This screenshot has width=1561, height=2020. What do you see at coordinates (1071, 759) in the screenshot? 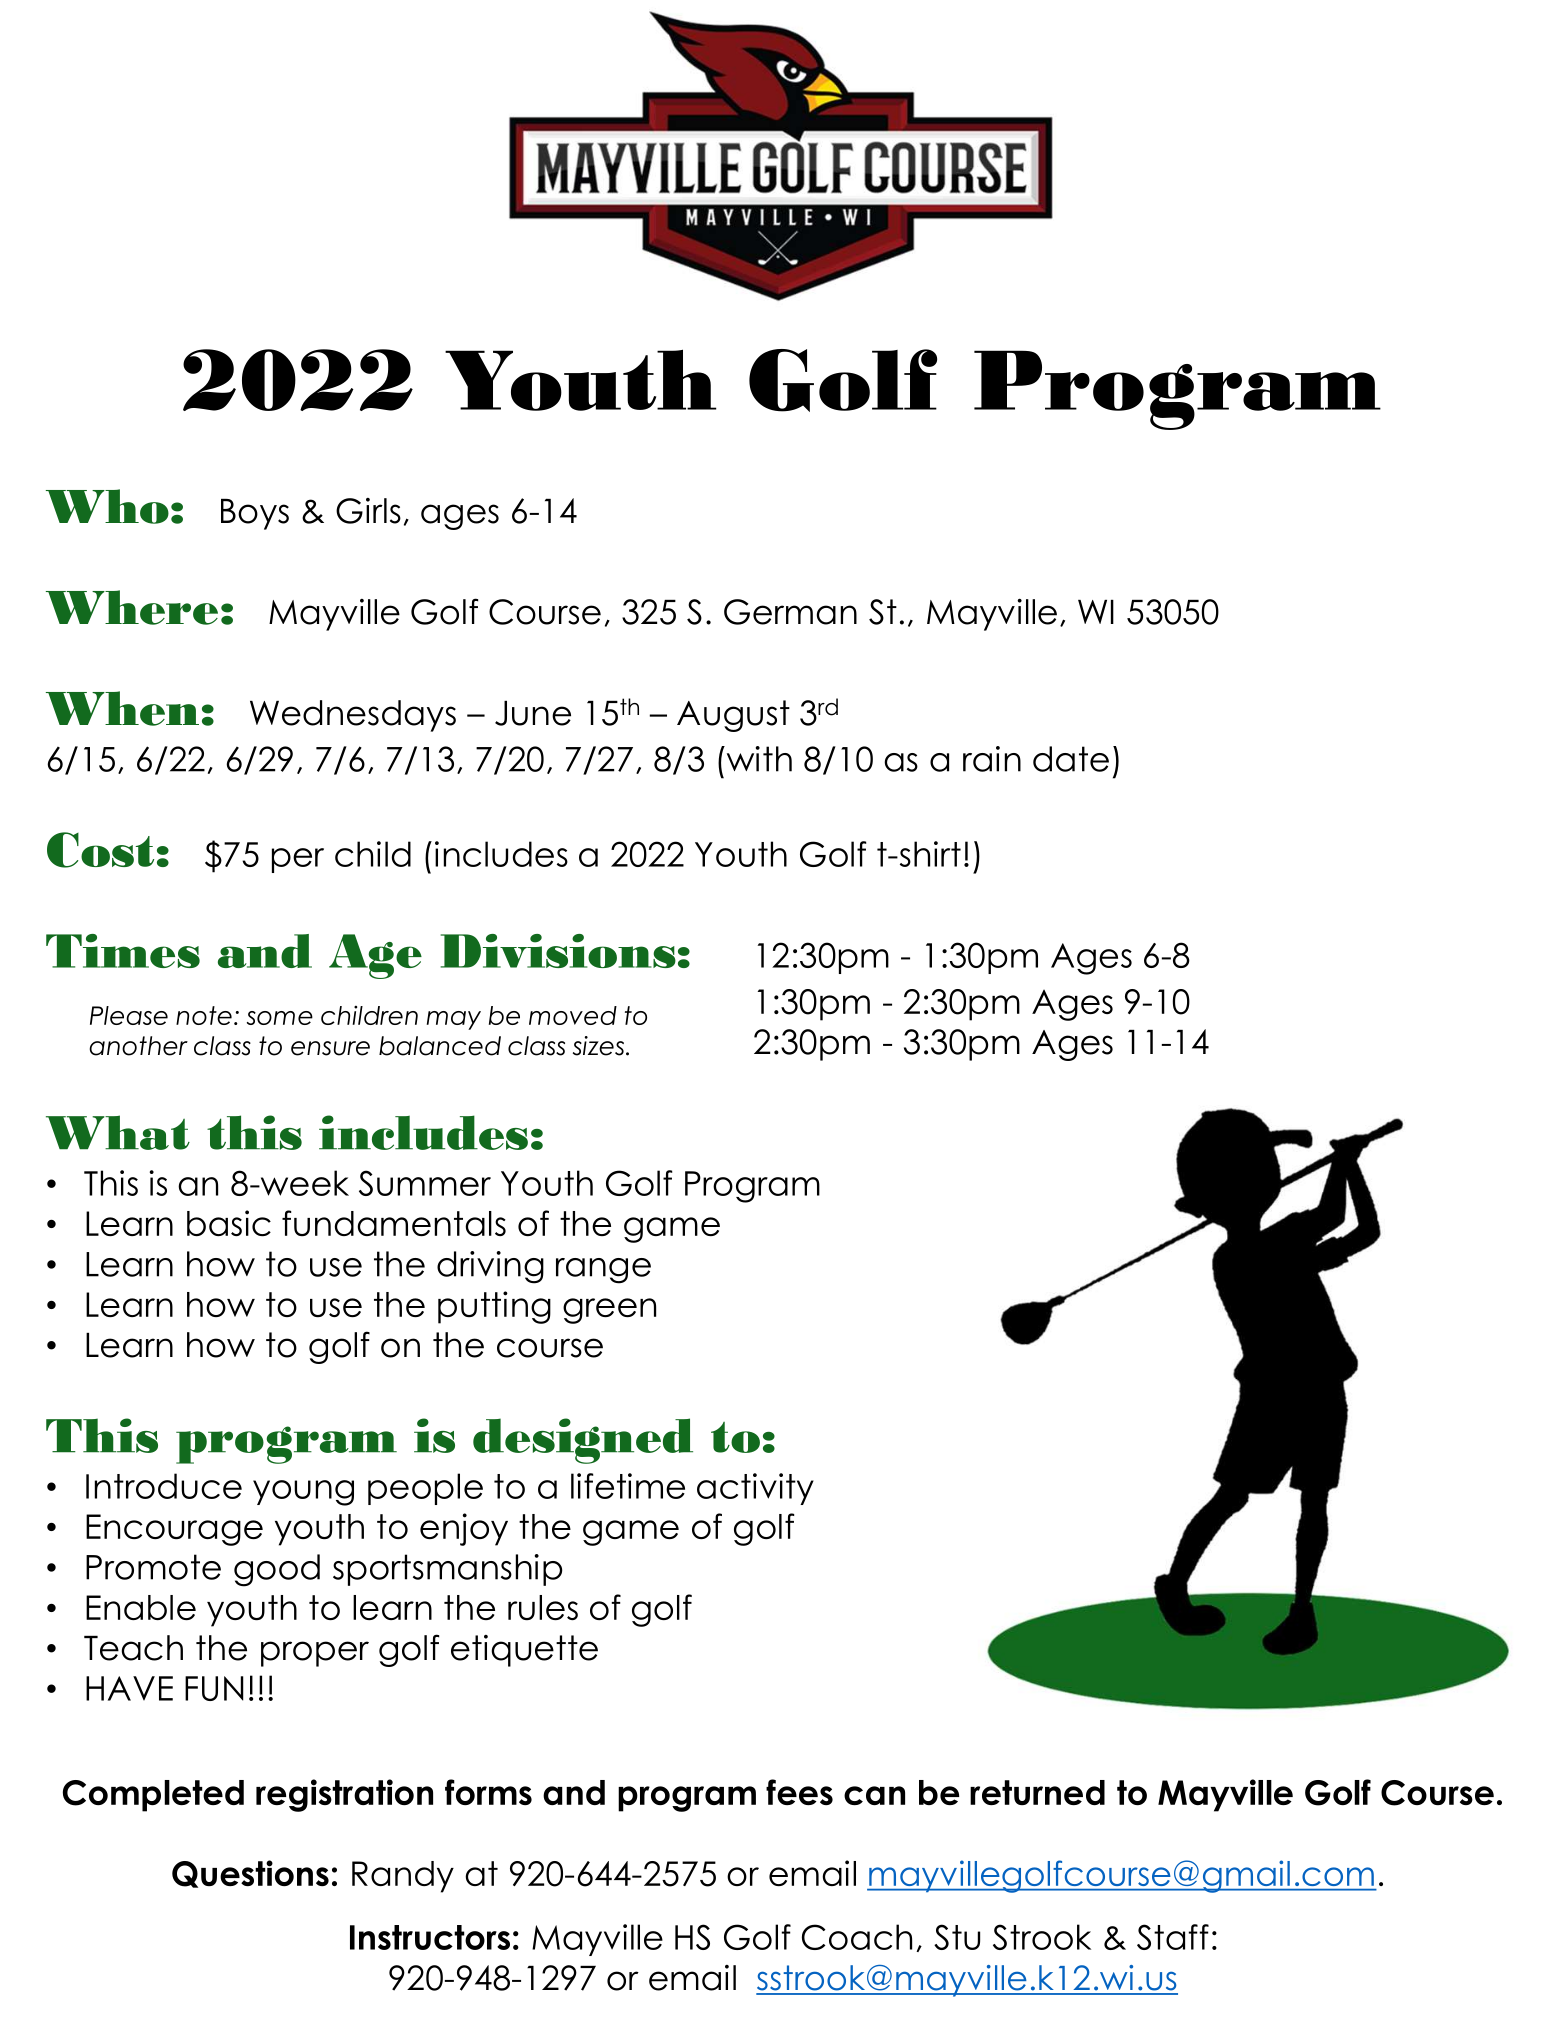
I see `date` at bounding box center [1071, 759].
